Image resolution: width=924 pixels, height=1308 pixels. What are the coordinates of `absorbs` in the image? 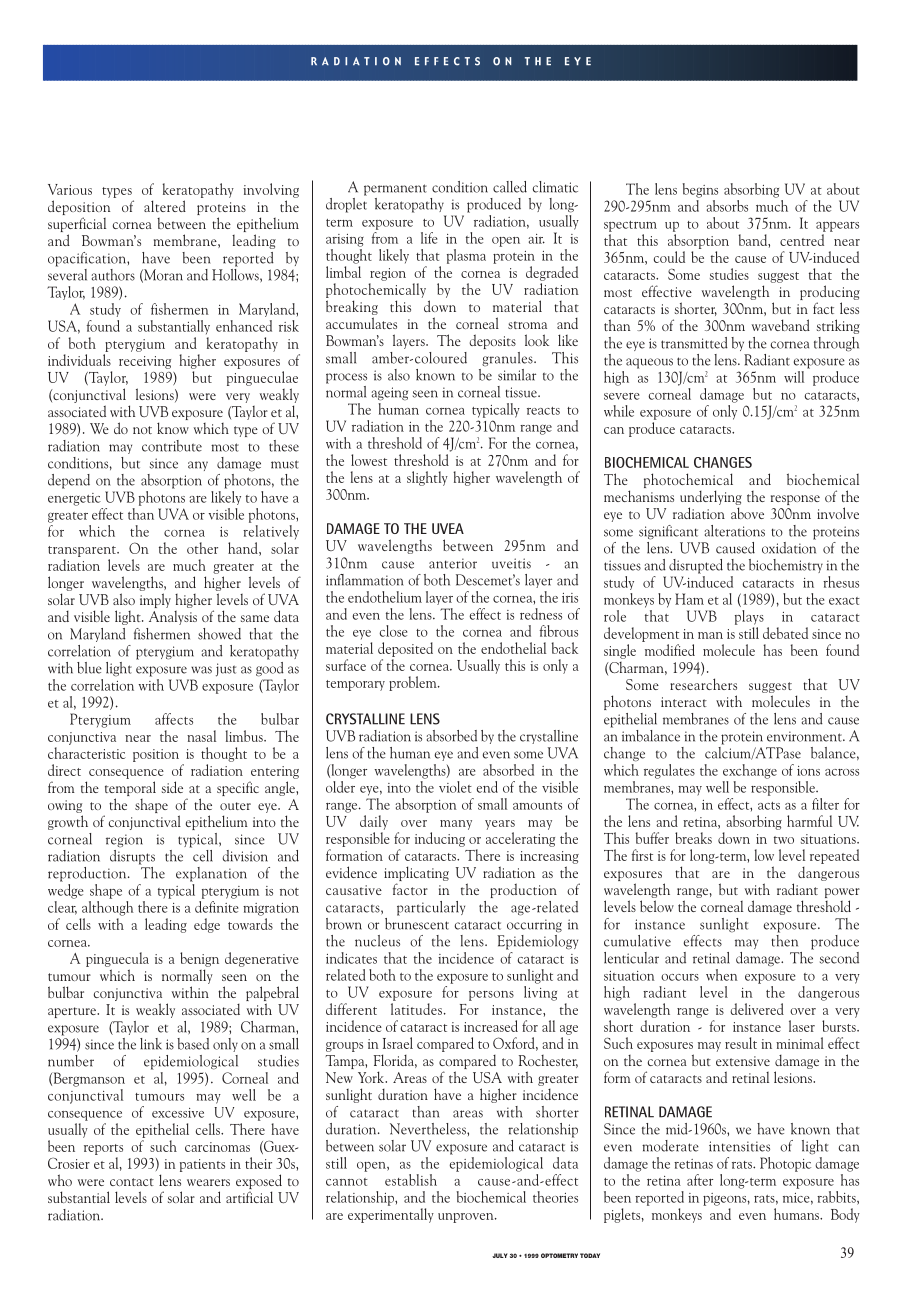 It's located at (727, 206).
